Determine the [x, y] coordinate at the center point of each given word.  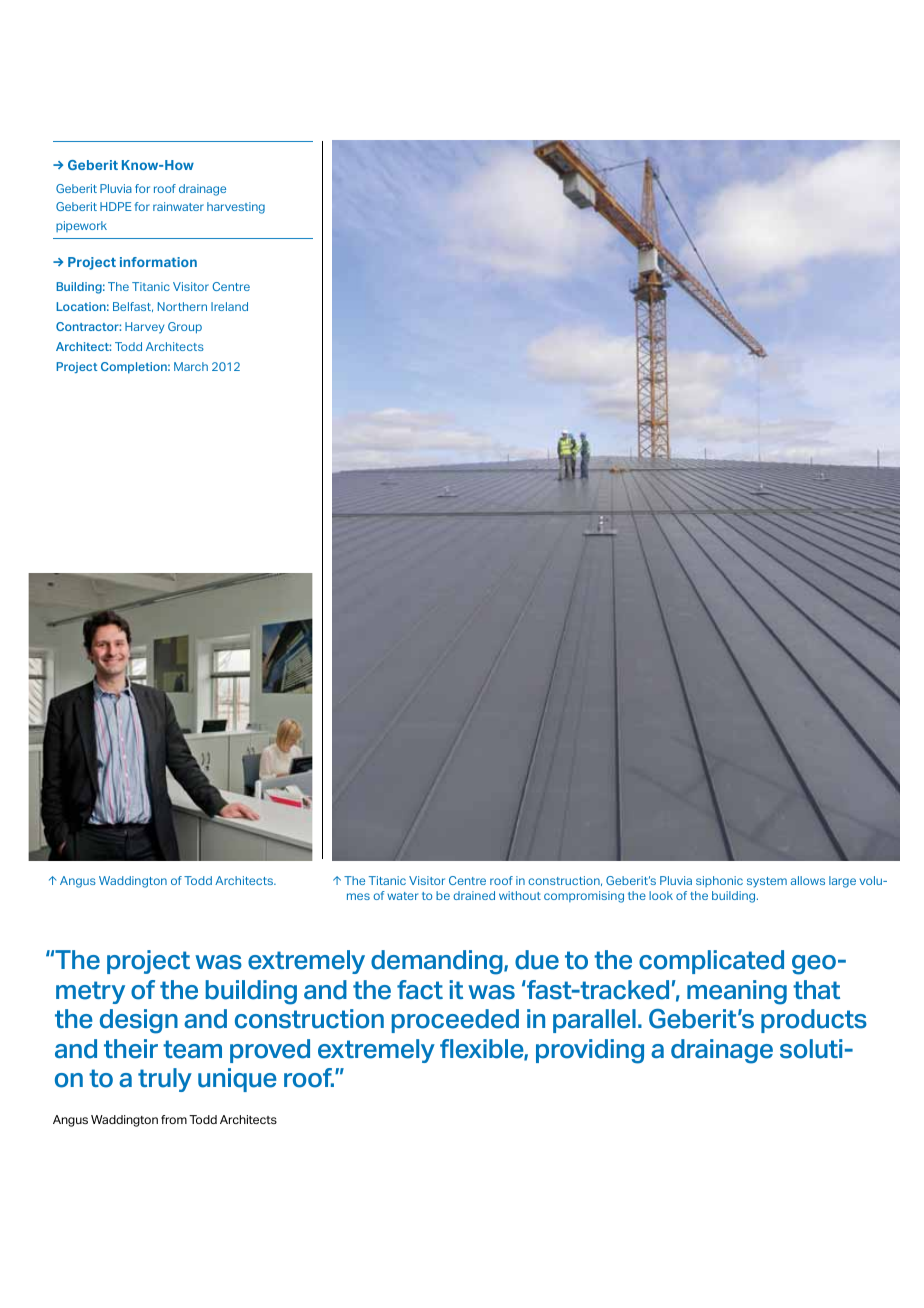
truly [165, 1080]
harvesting [236, 208]
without [520, 895]
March [191, 366]
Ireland [229, 306]
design [139, 1021]
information [158, 262]
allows [808, 880]
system [767, 882]
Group [185, 328]
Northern [182, 306]
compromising [584, 897]
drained [474, 895]
